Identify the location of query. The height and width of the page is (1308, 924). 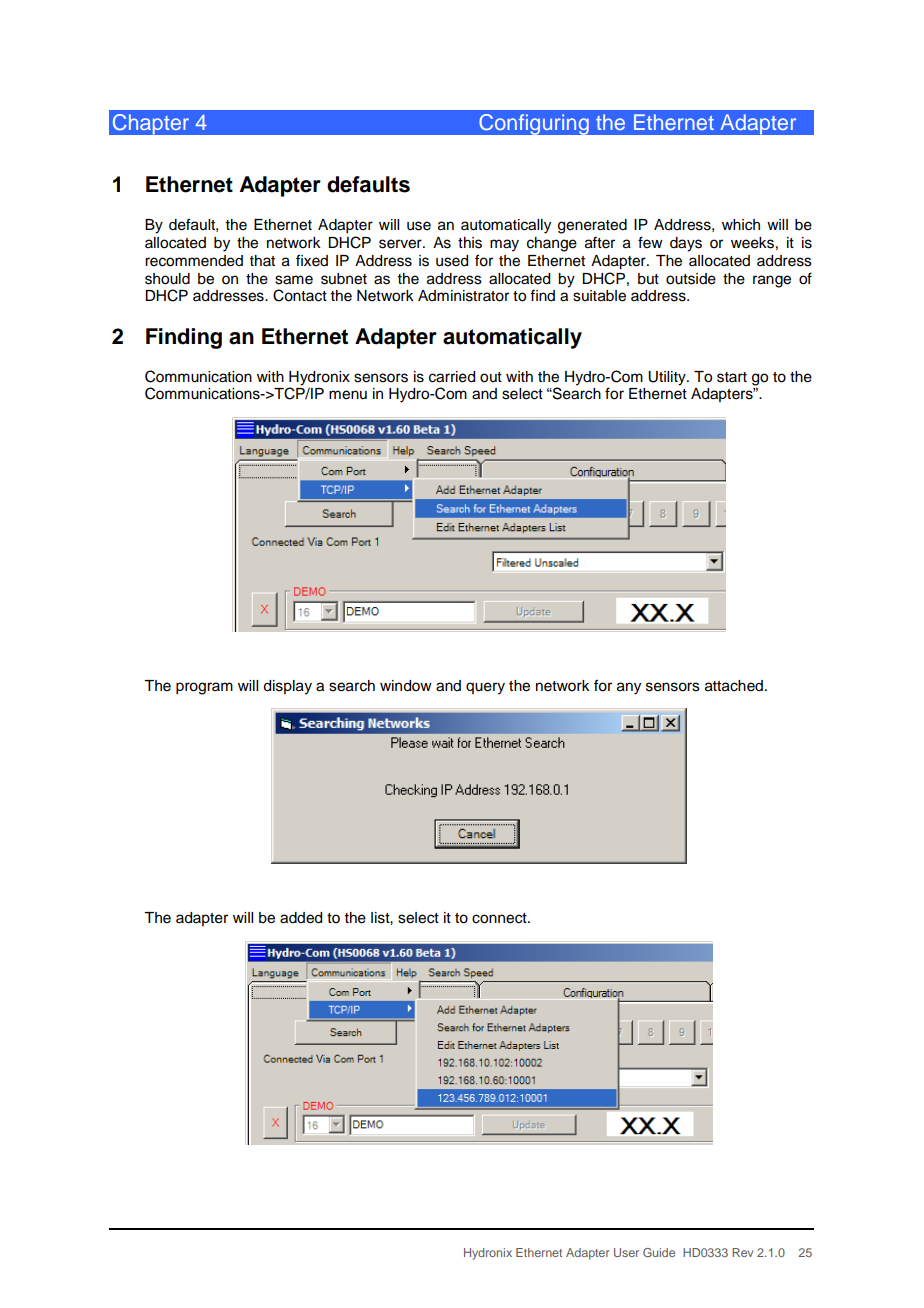
(485, 688).
